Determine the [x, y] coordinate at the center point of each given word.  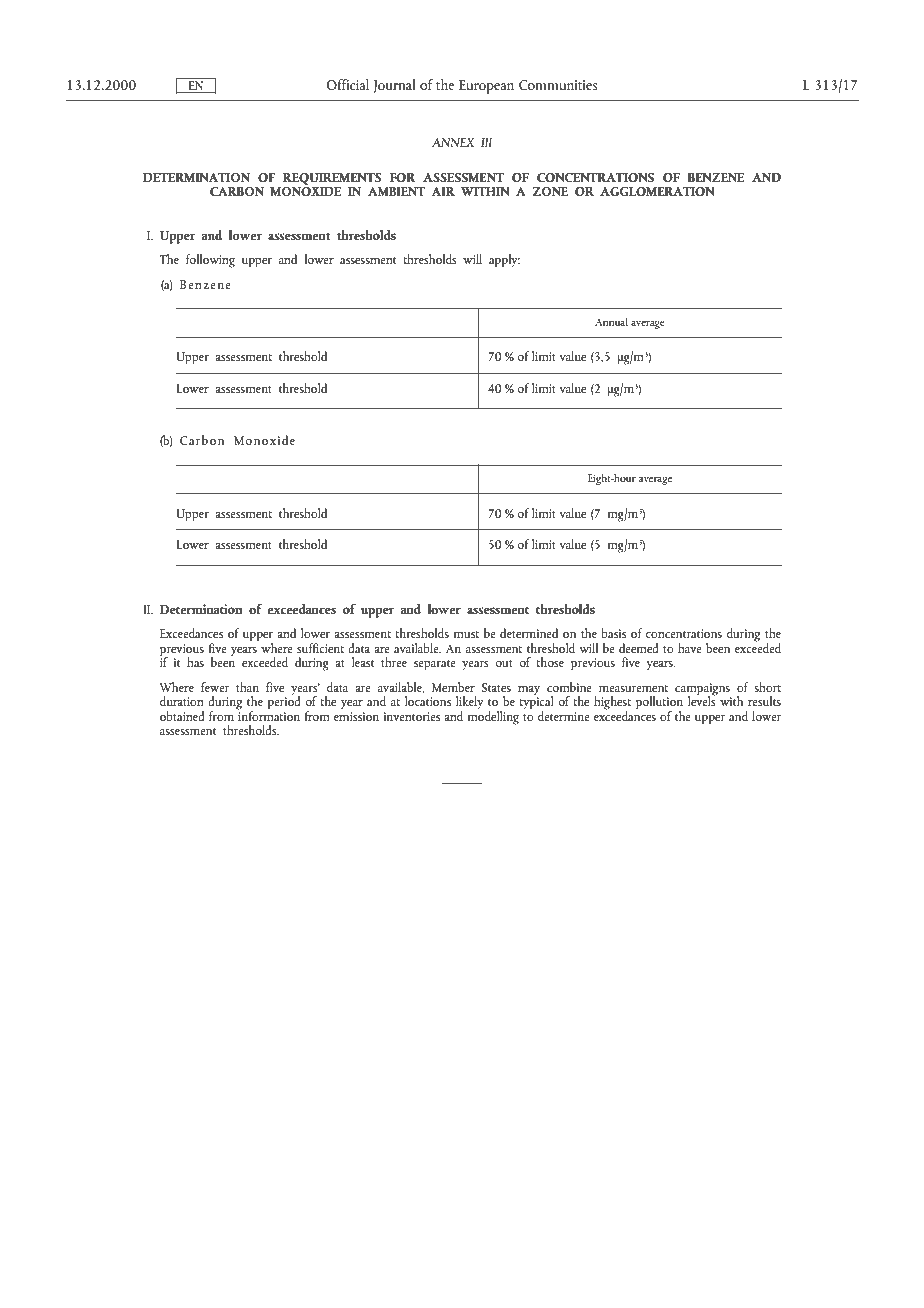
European [486, 87]
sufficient [320, 648]
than [247, 687]
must [466, 634]
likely [470, 704]
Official [348, 84]
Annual [611, 321]
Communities [558, 85]
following [210, 261]
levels [703, 700]
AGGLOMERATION [657, 191]
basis [613, 633]
